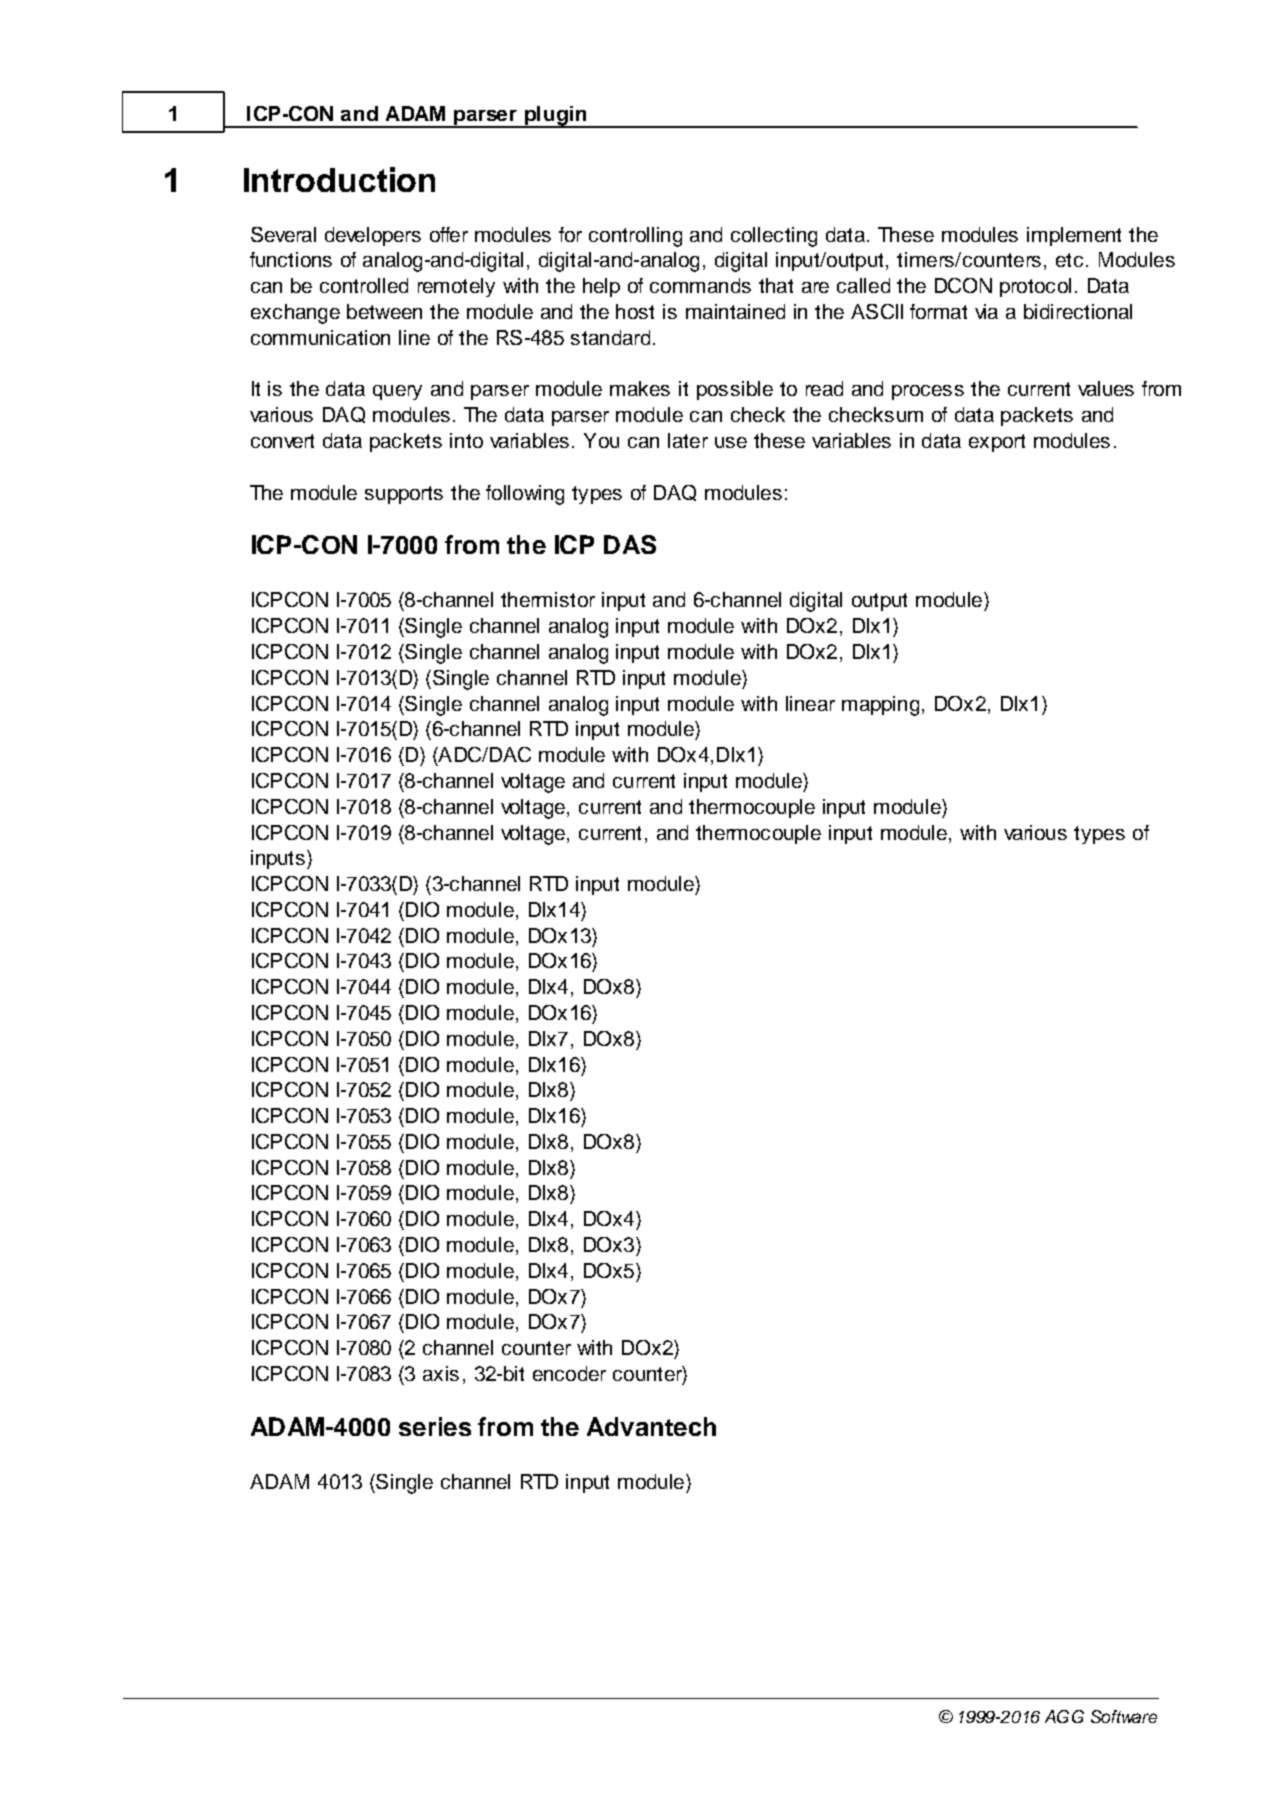 The width and height of the image is (1278, 1809). I want to click on Introduction, so click(339, 179).
